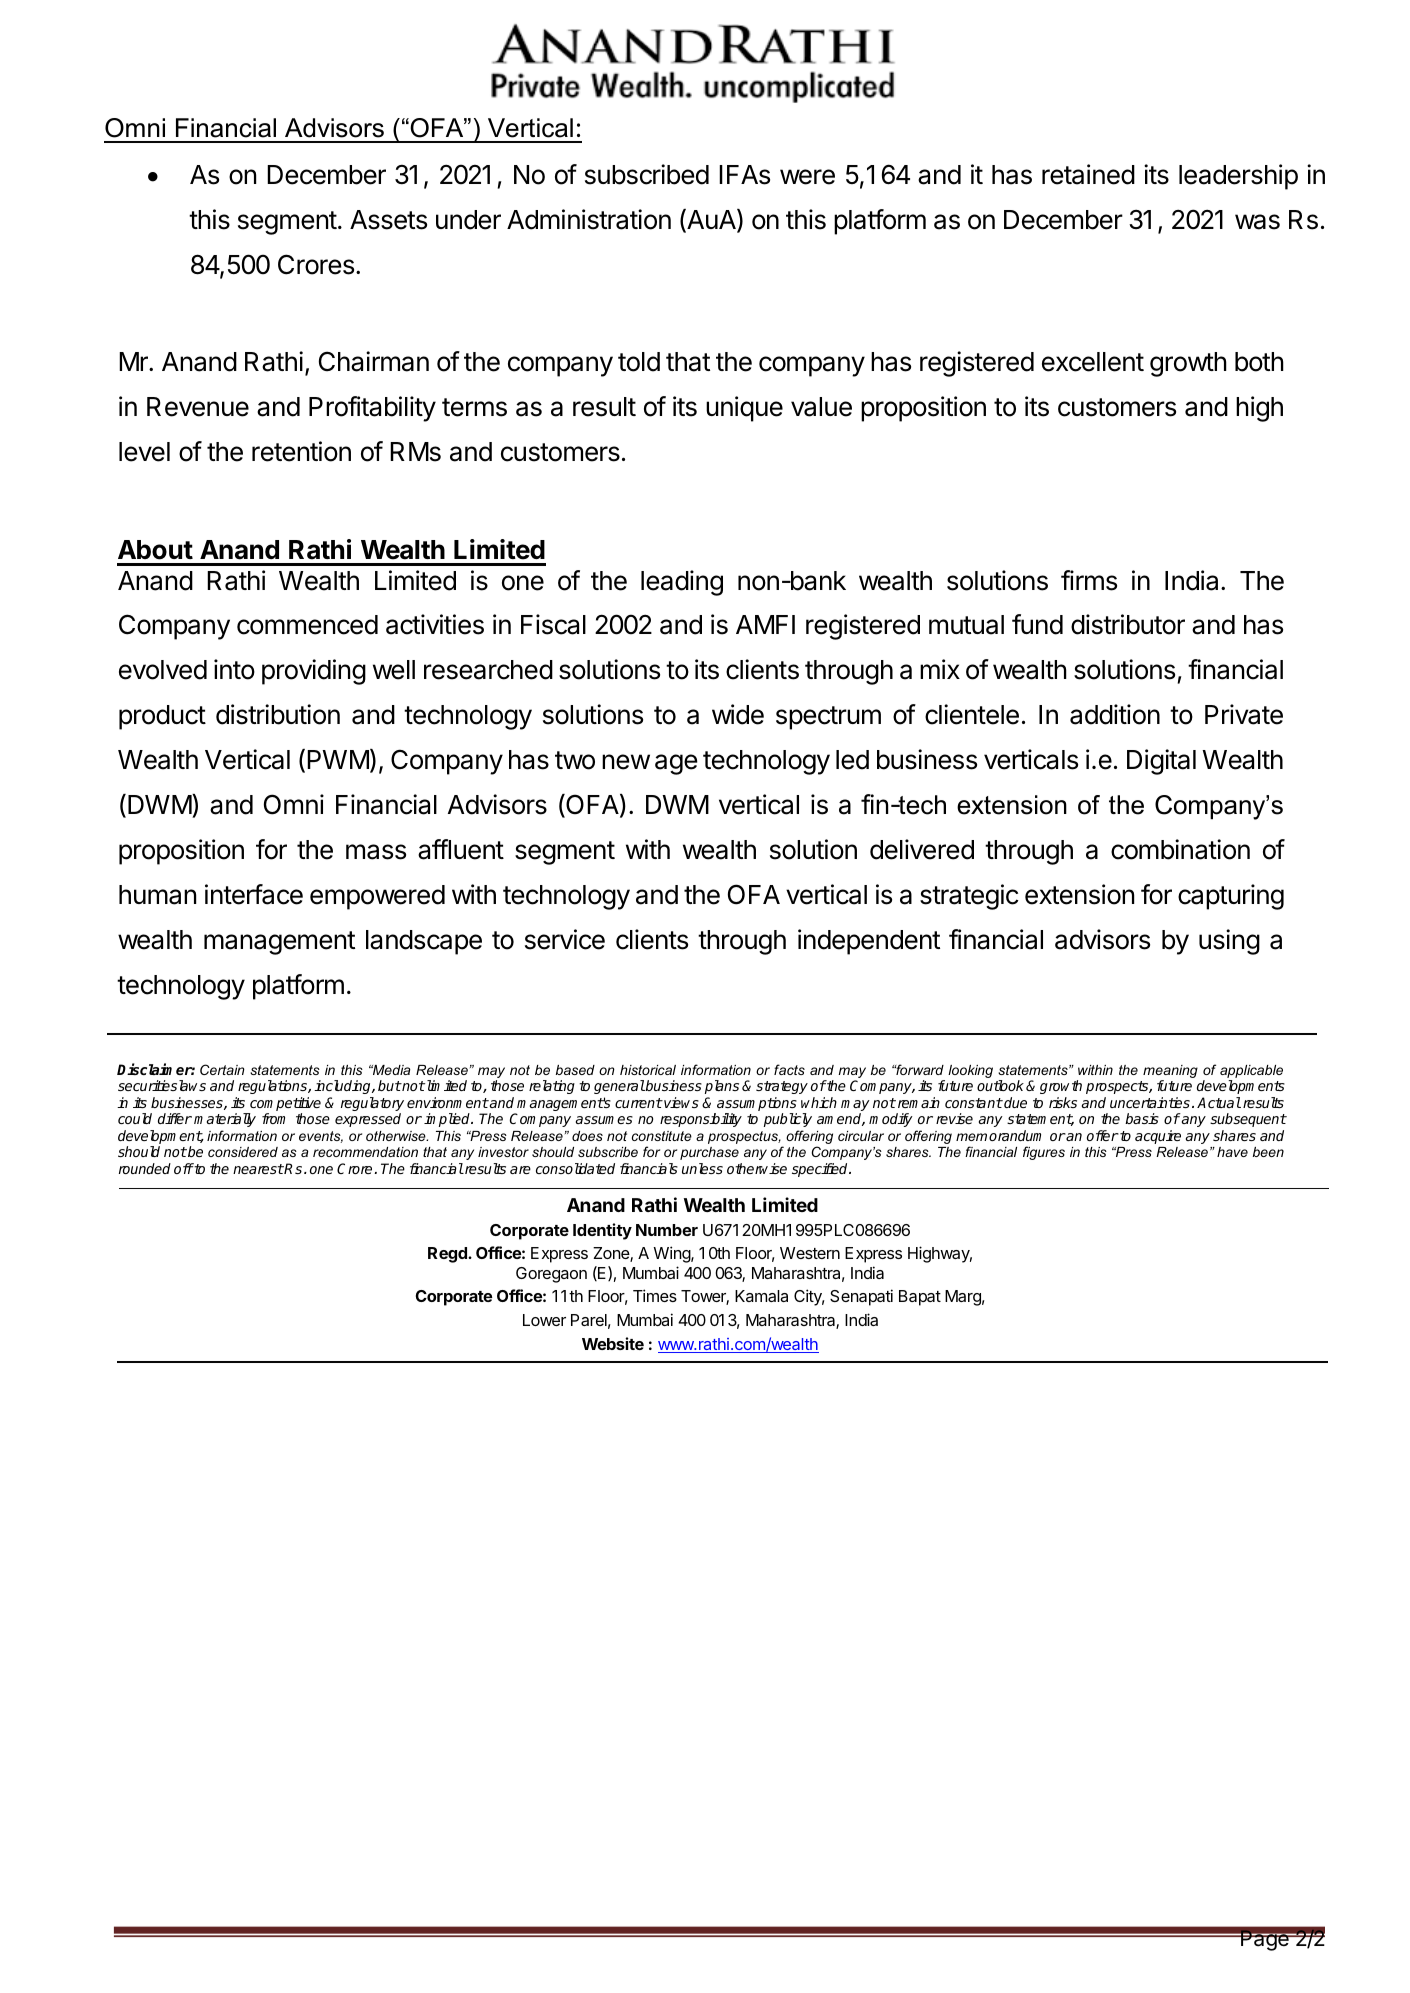 The height and width of the screenshot is (1993, 1410). Describe the element at coordinates (388, 220) in the screenshot. I see `Assets` at that location.
